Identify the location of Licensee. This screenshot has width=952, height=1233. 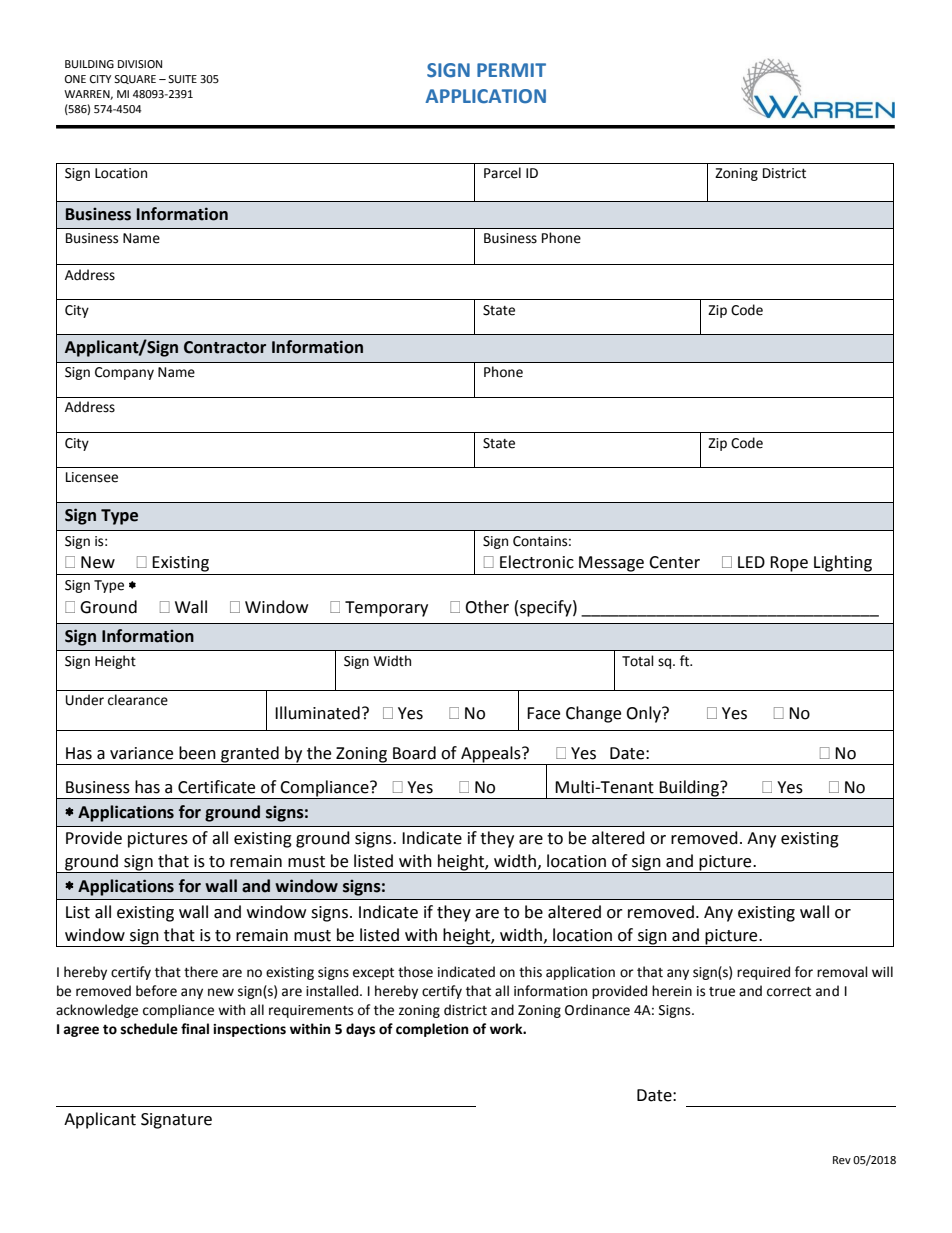
(92, 477).
